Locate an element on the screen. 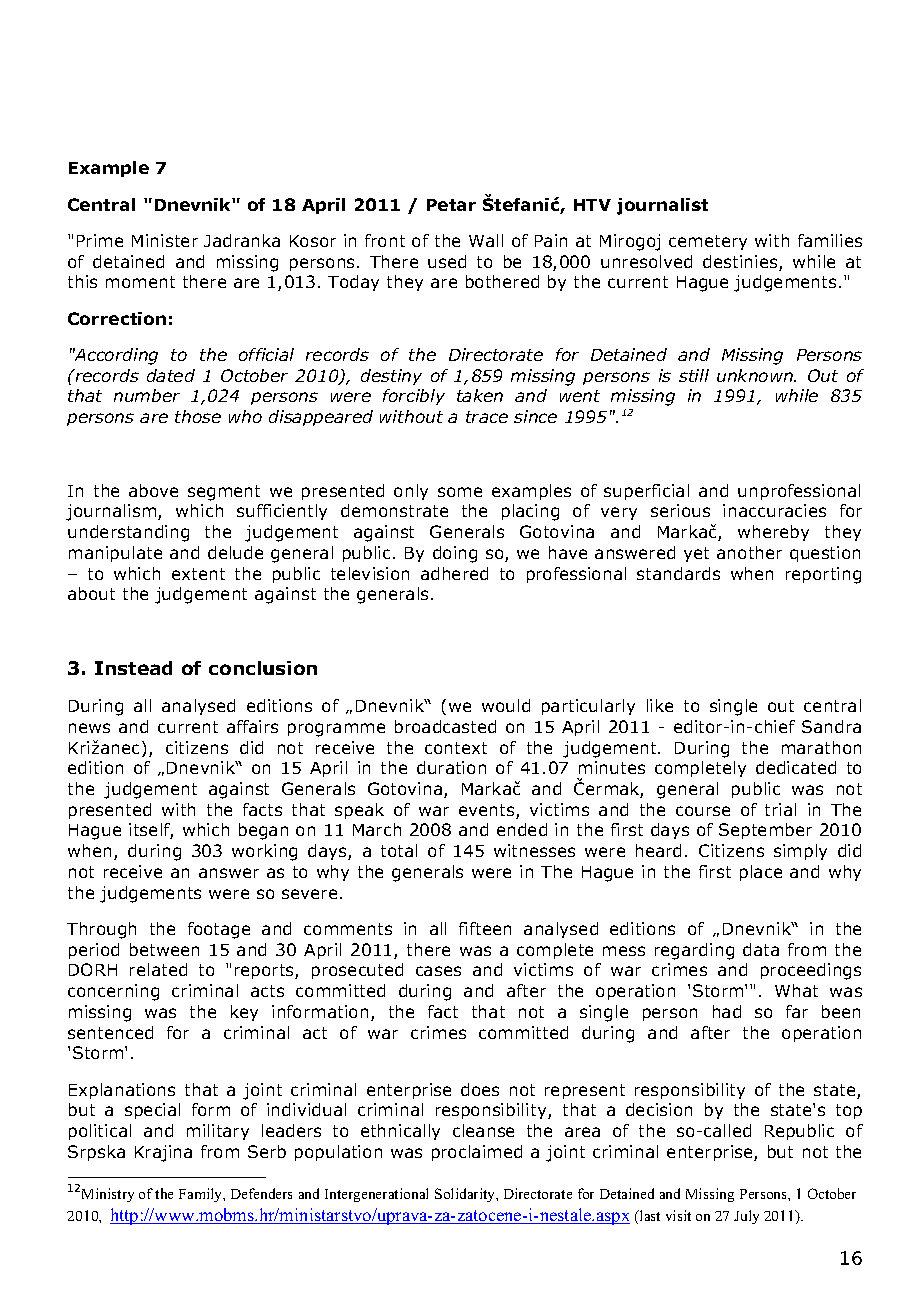  working is located at coordinates (264, 852).
